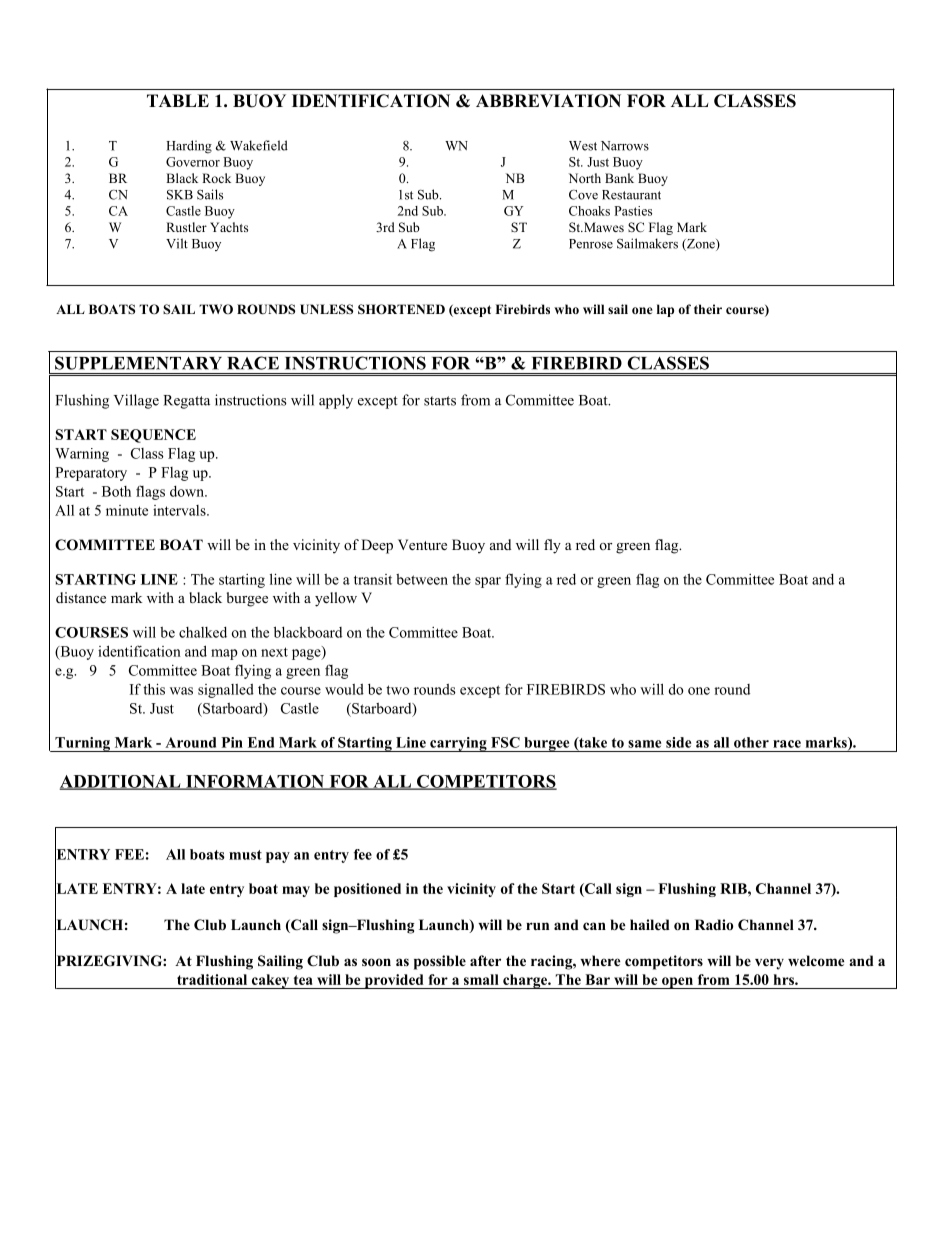 Image resolution: width=952 pixels, height=1233 pixels. Describe the element at coordinates (232, 742) in the page. I see `Pin` at that location.
